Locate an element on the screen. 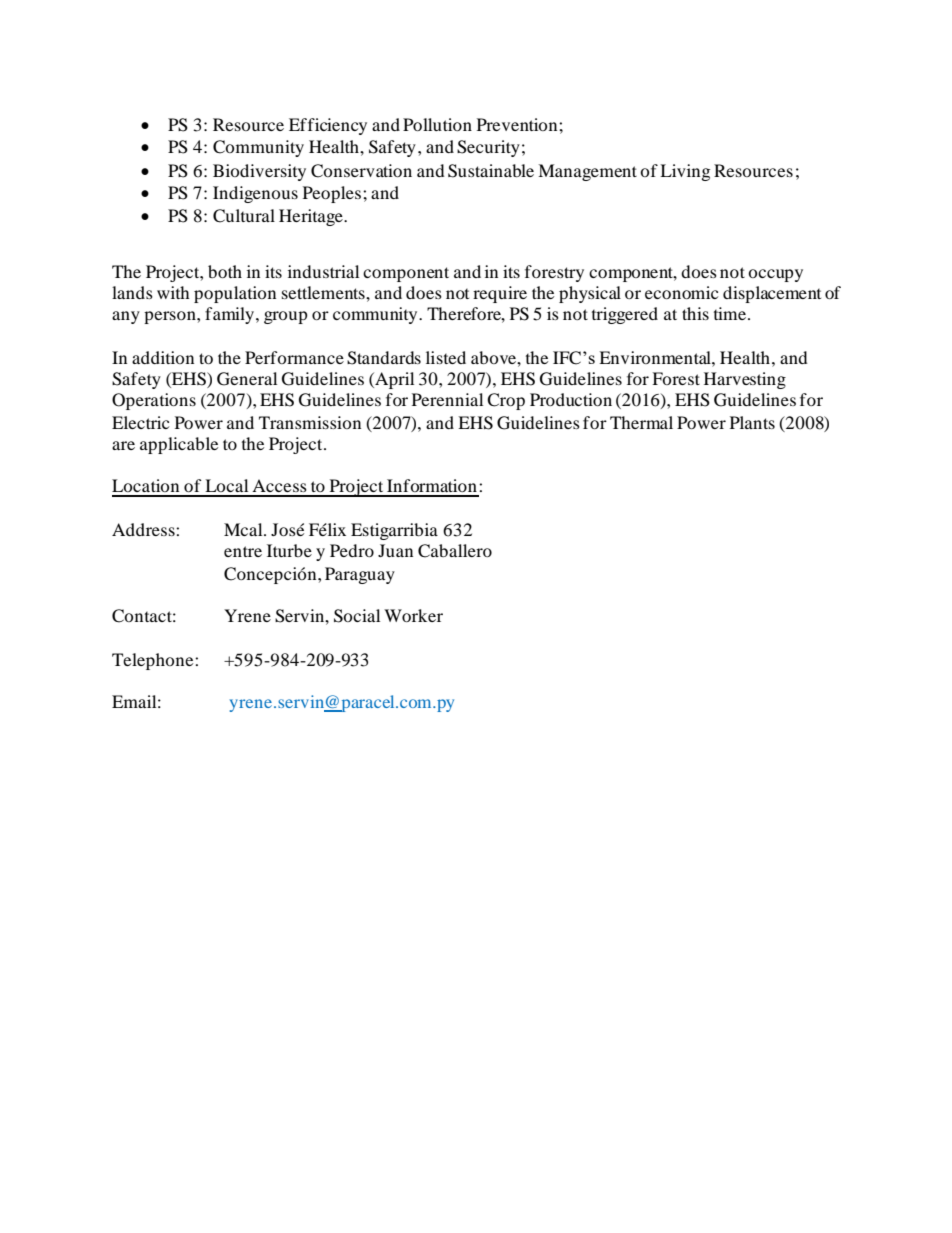  Telephone is located at coordinates (154, 661).
